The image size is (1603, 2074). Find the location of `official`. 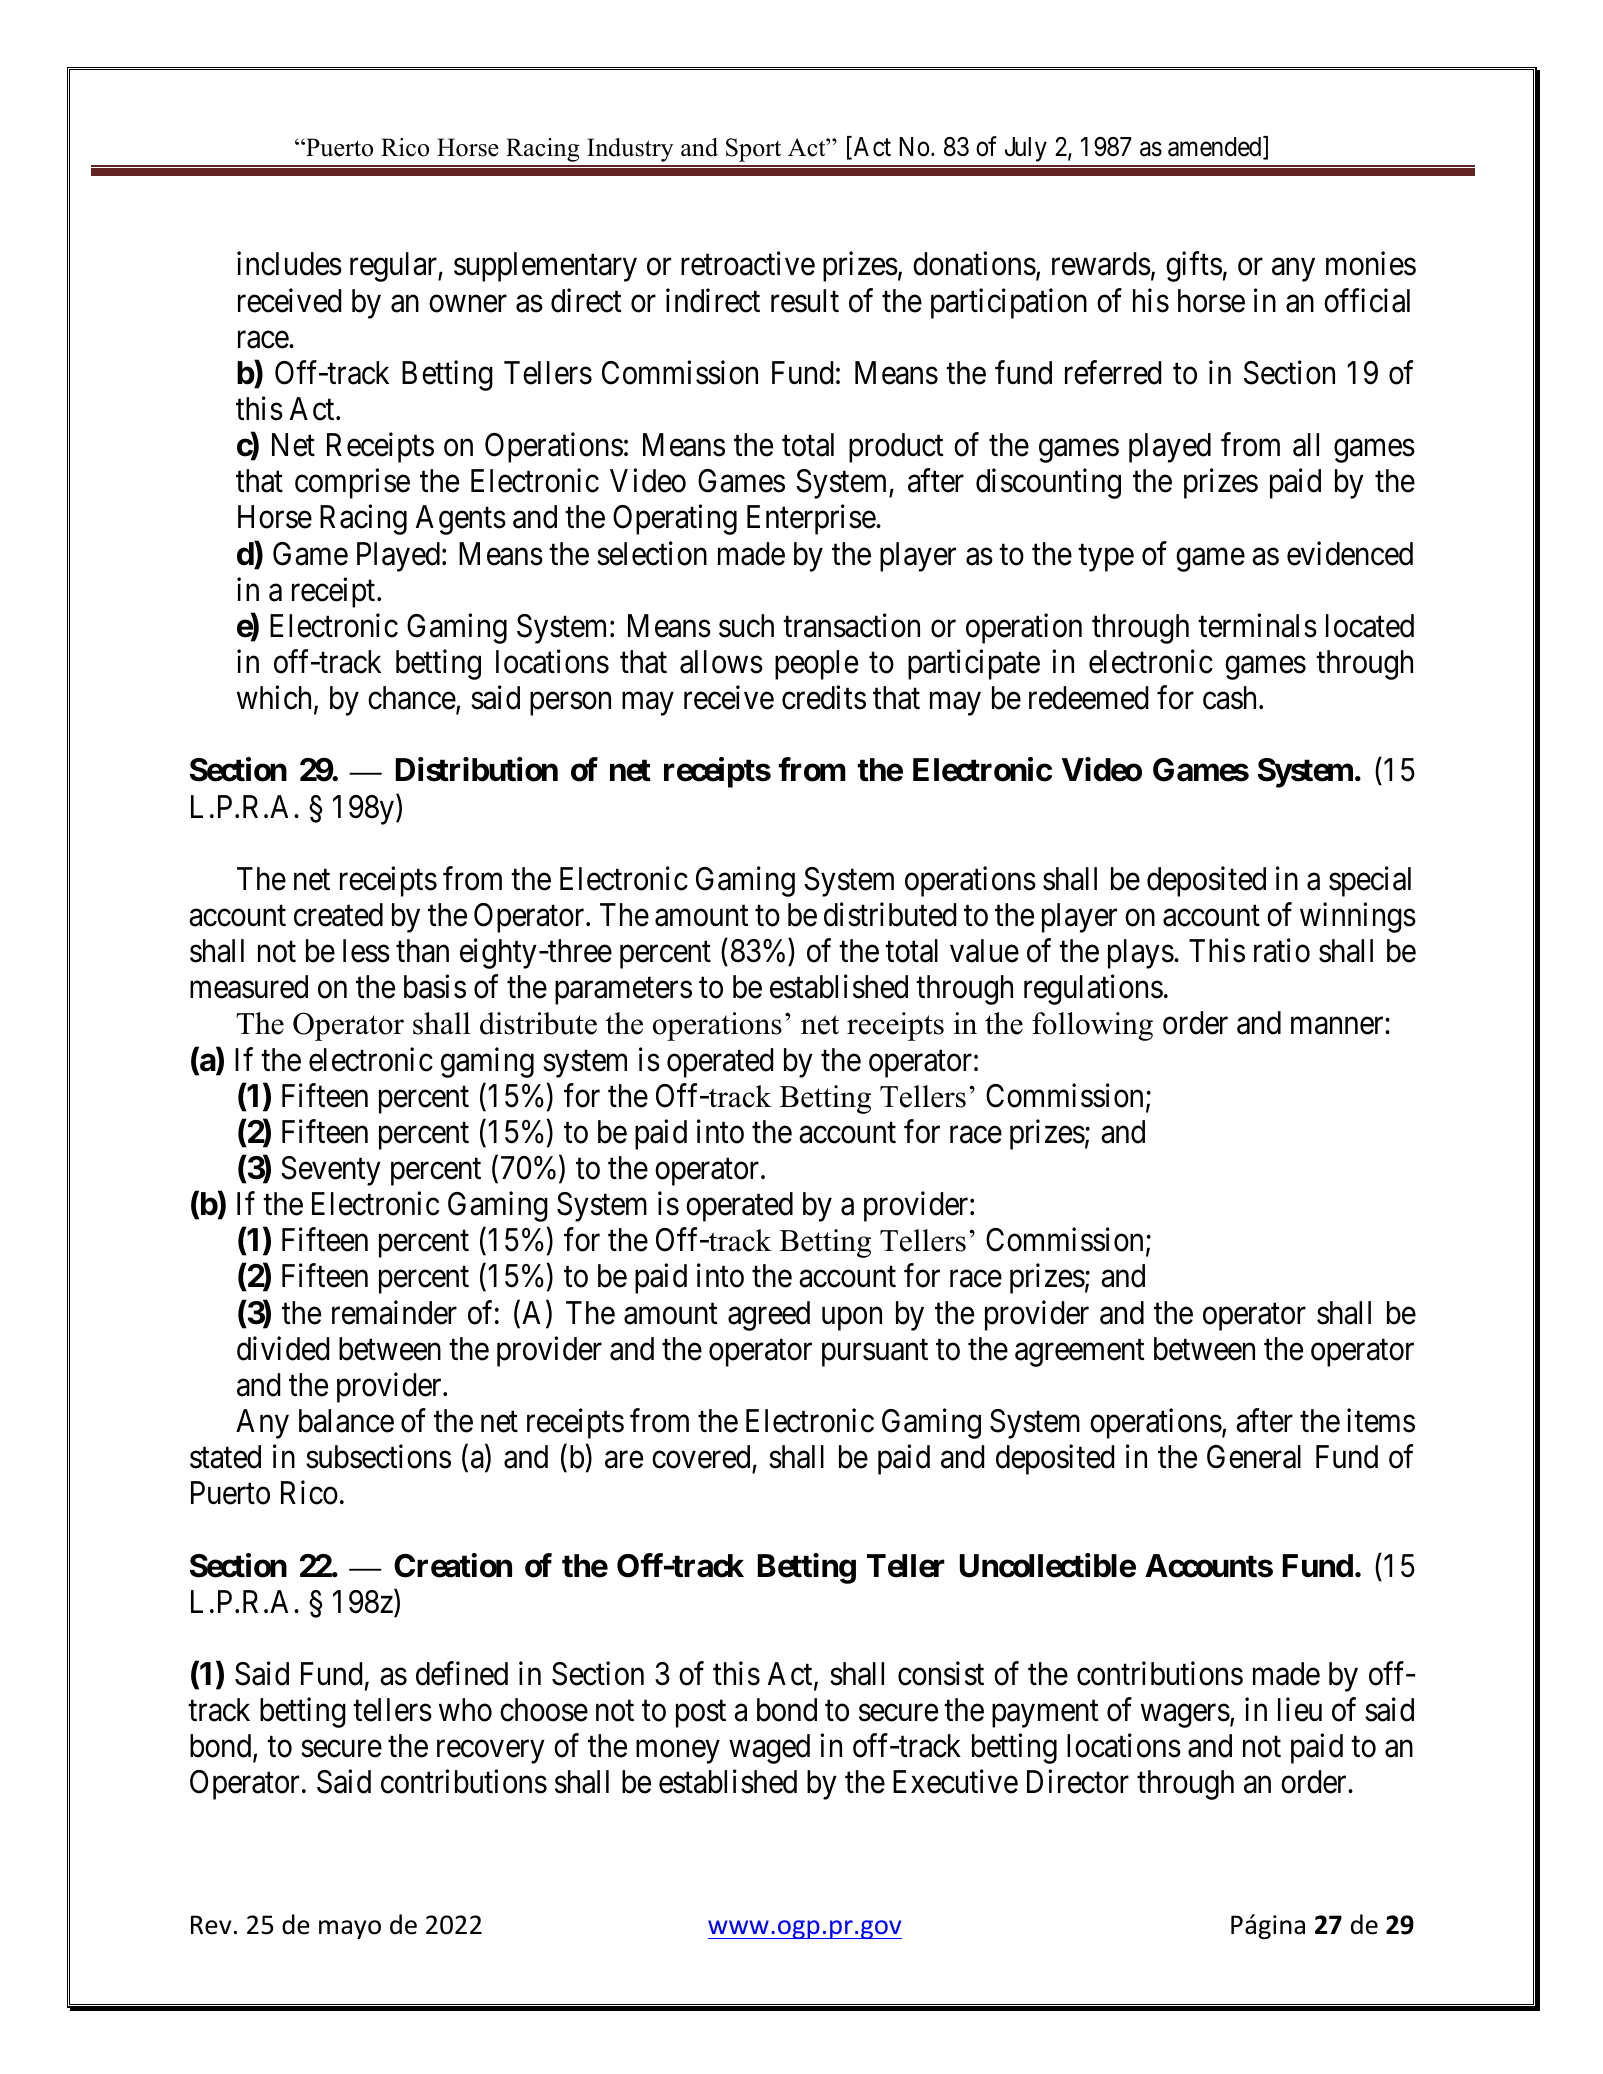

official is located at coordinates (1367, 300).
